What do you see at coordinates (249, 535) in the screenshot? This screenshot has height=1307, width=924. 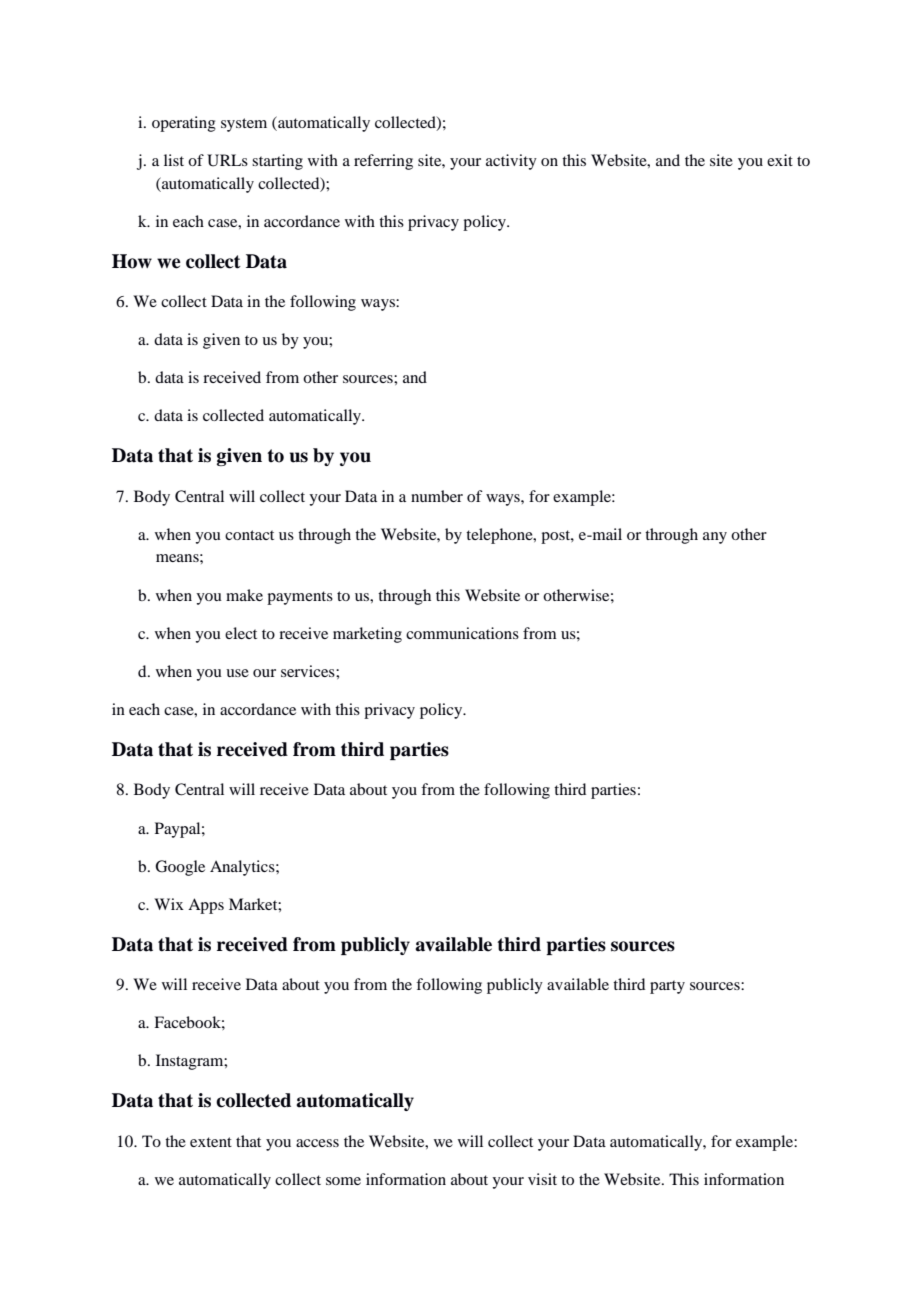 I see `contact` at bounding box center [249, 535].
